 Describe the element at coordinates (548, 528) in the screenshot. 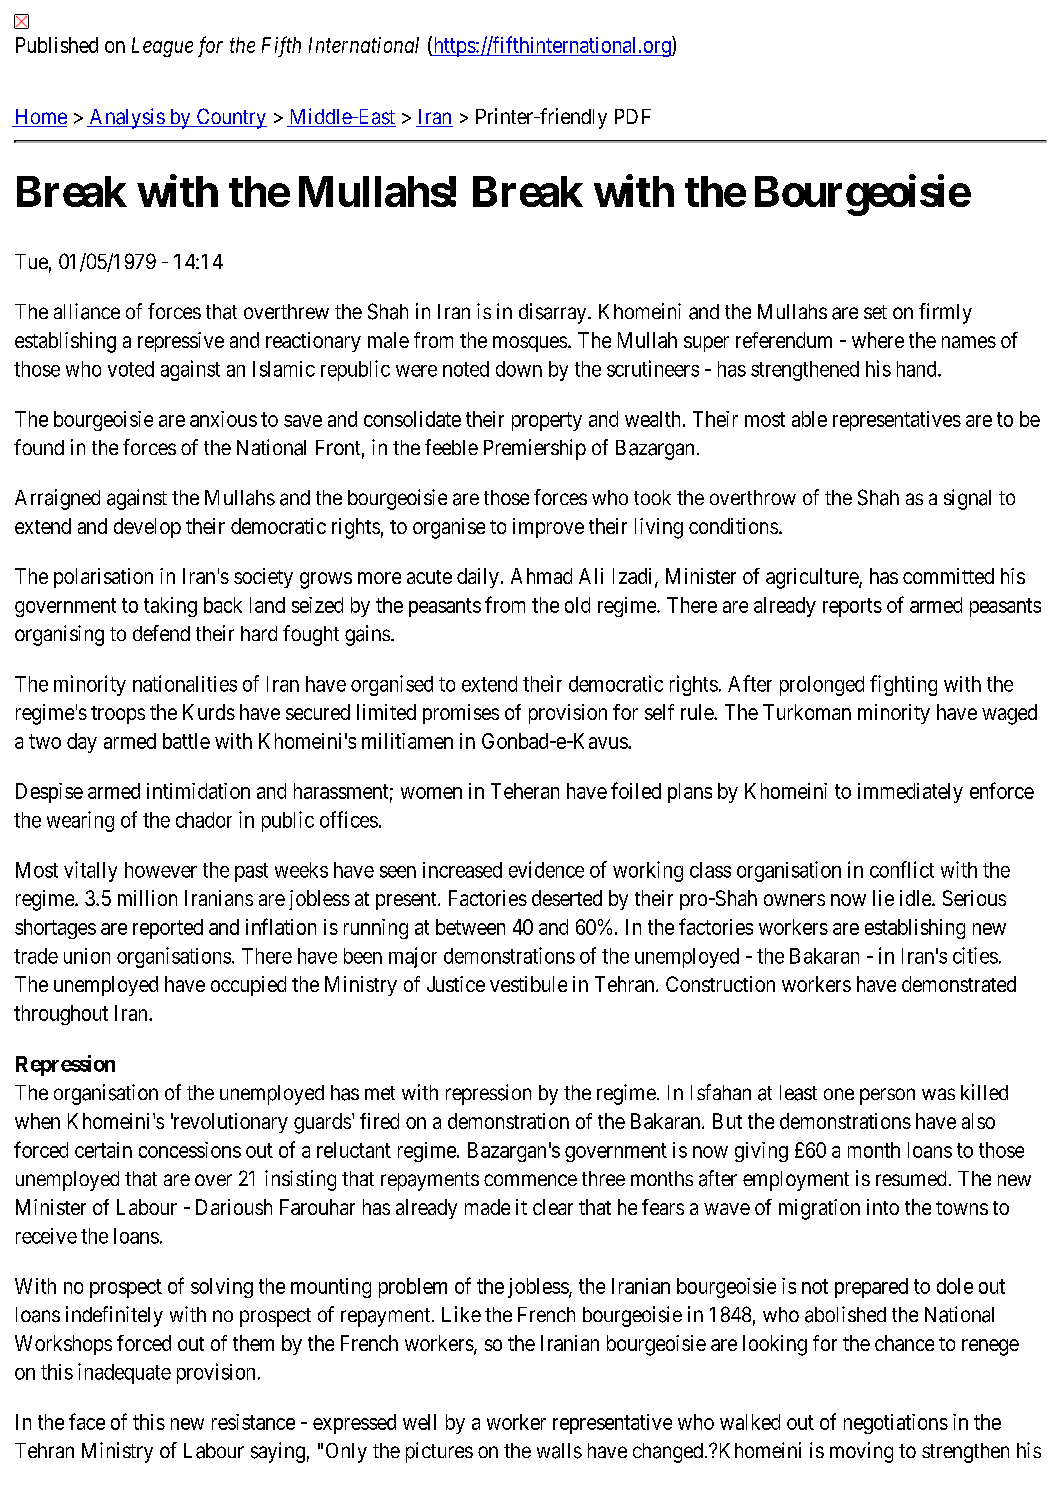

I see `improve` at that location.
